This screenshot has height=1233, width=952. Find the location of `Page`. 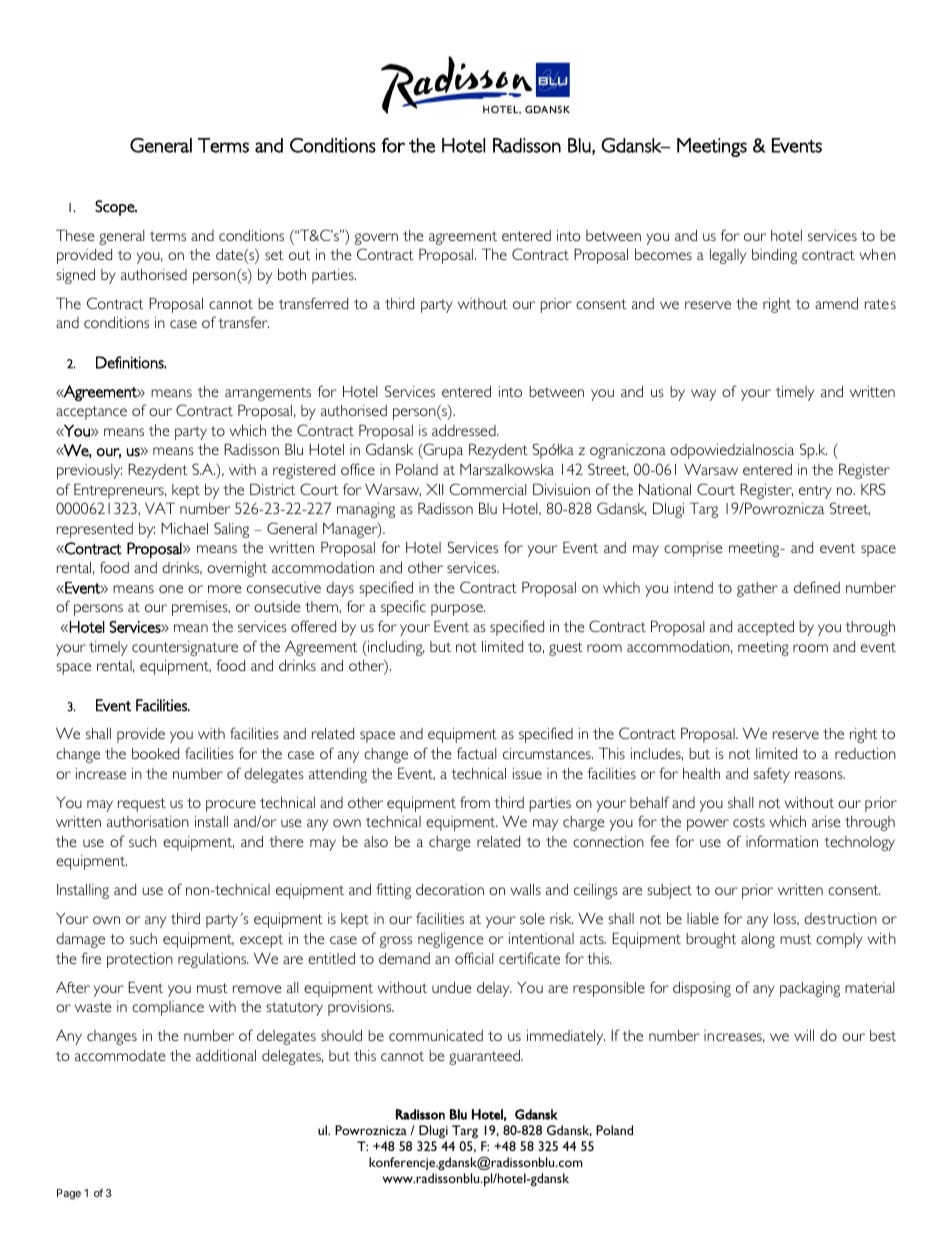

Page is located at coordinates (69, 1194).
